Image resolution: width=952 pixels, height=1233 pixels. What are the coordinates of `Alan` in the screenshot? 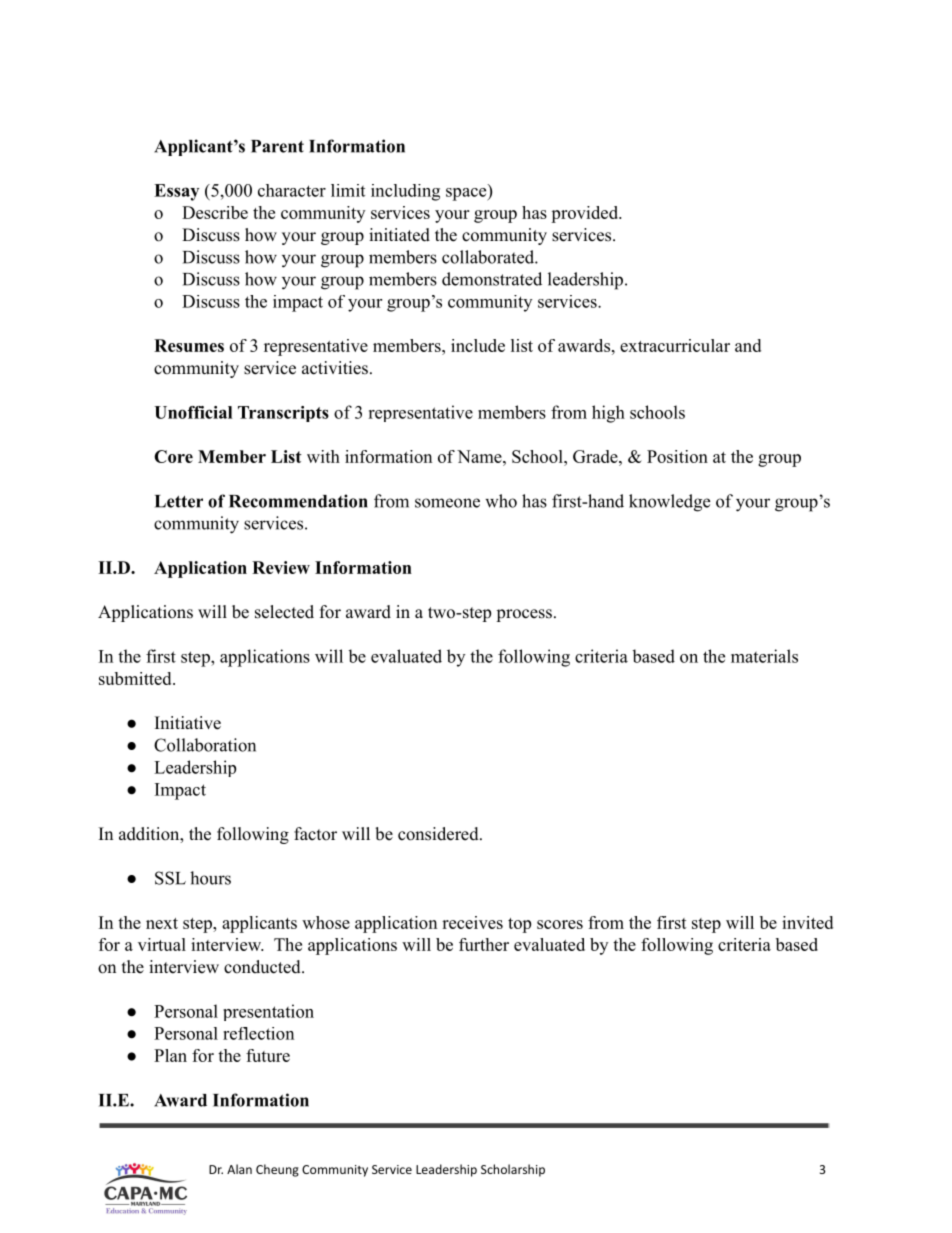 It's located at (239, 1169).
